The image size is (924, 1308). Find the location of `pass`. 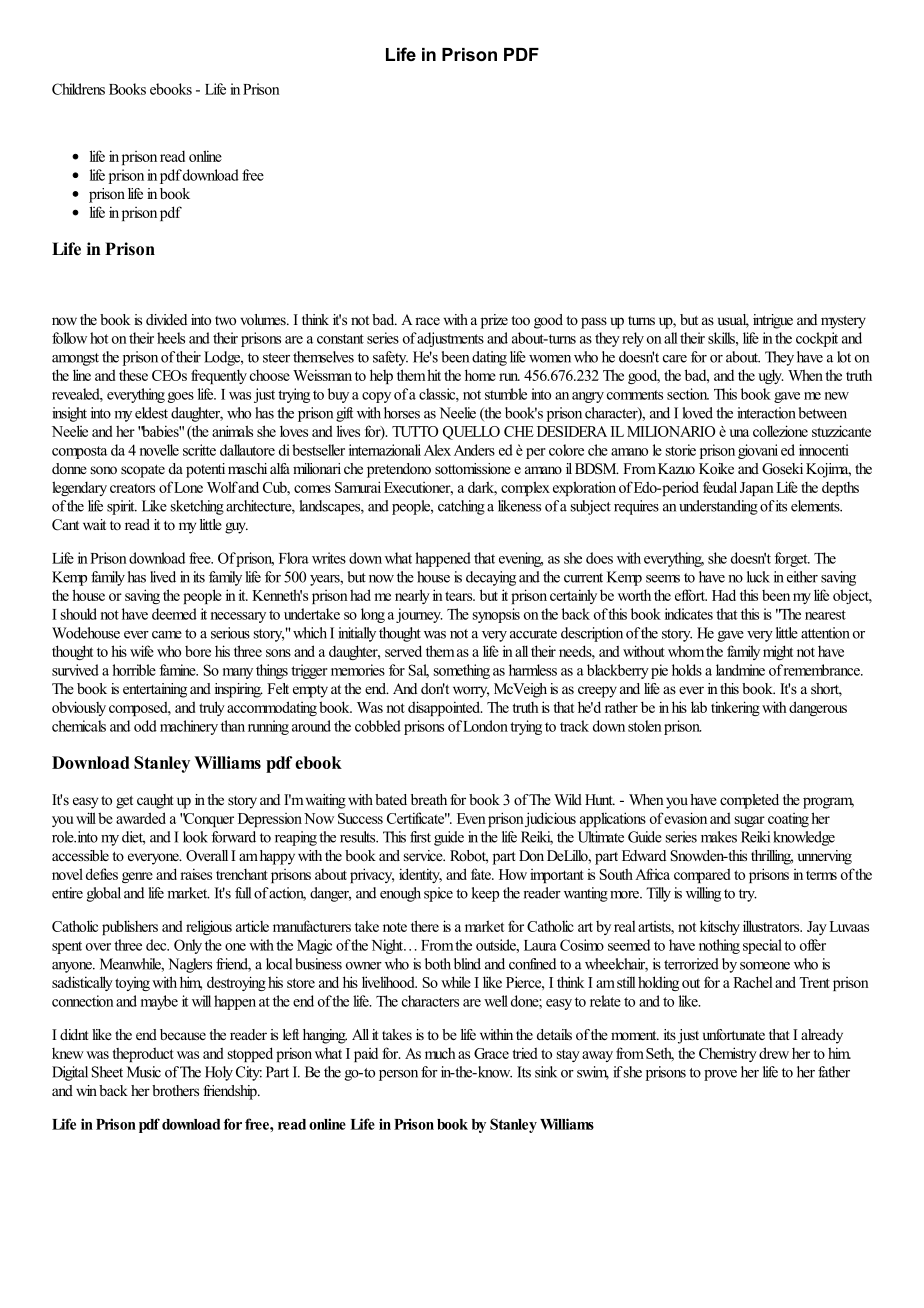

pass is located at coordinates (594, 323).
